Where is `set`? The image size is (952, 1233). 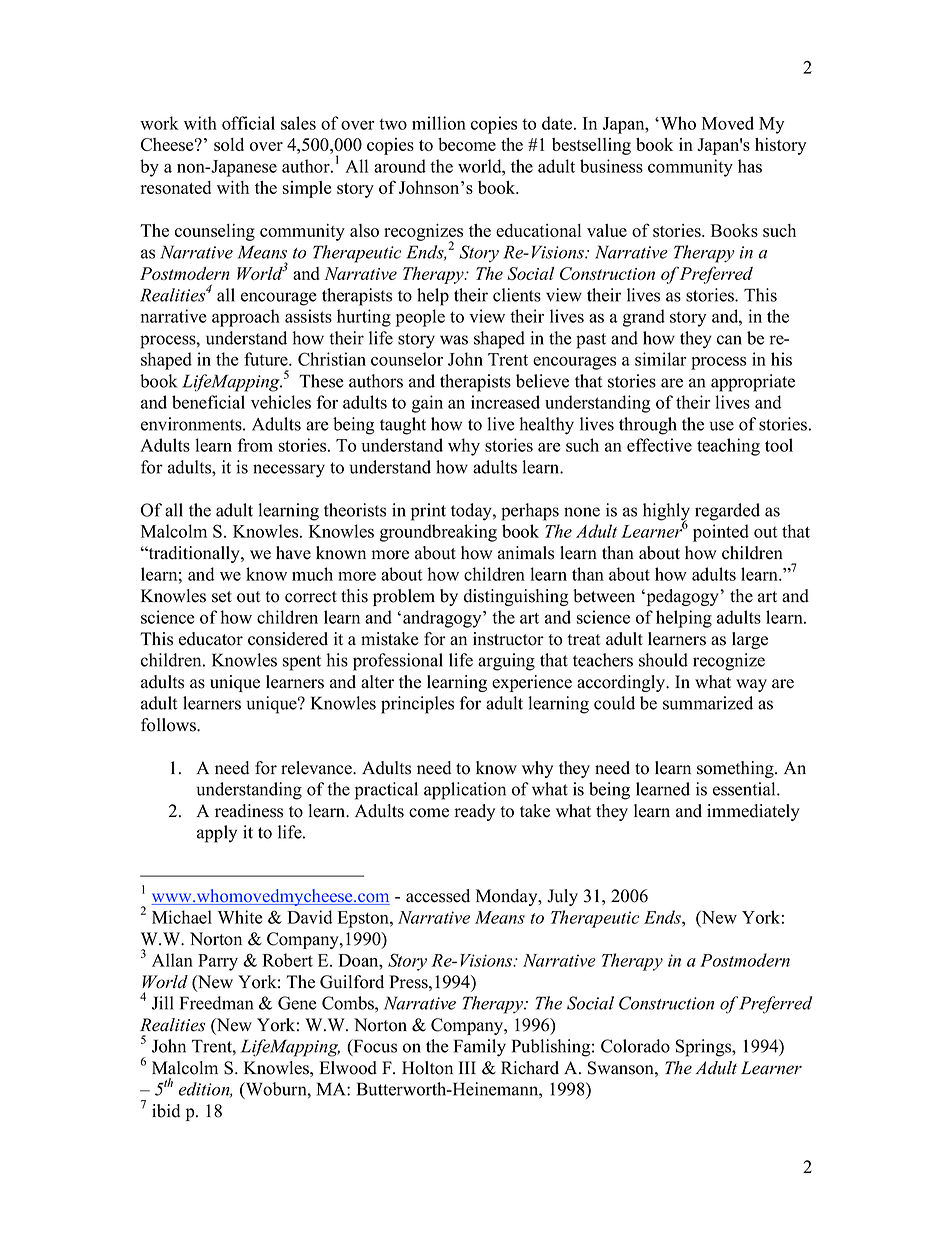
set is located at coordinates (222, 597).
